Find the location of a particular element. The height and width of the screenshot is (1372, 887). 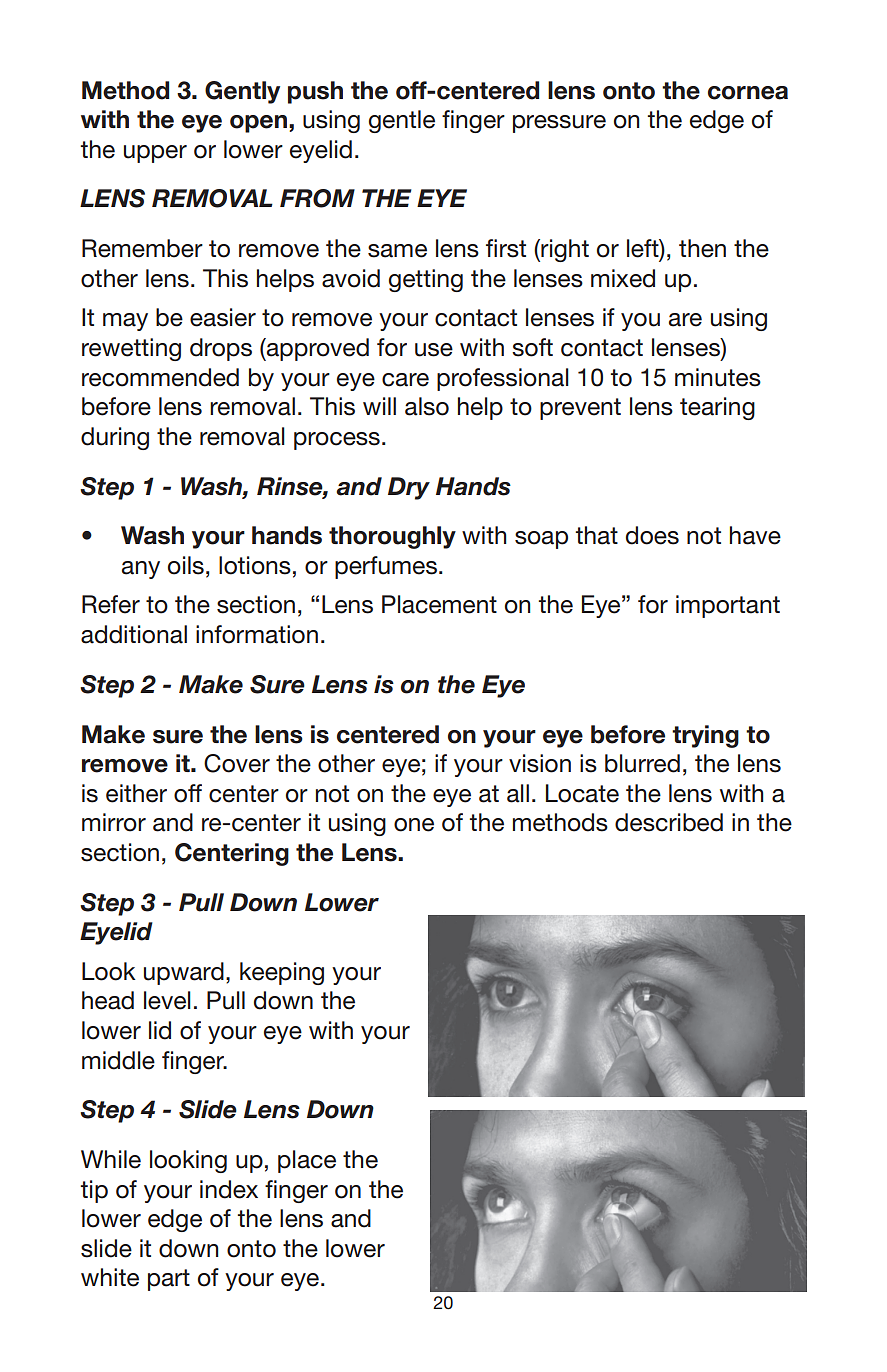

cornea is located at coordinates (748, 93).
